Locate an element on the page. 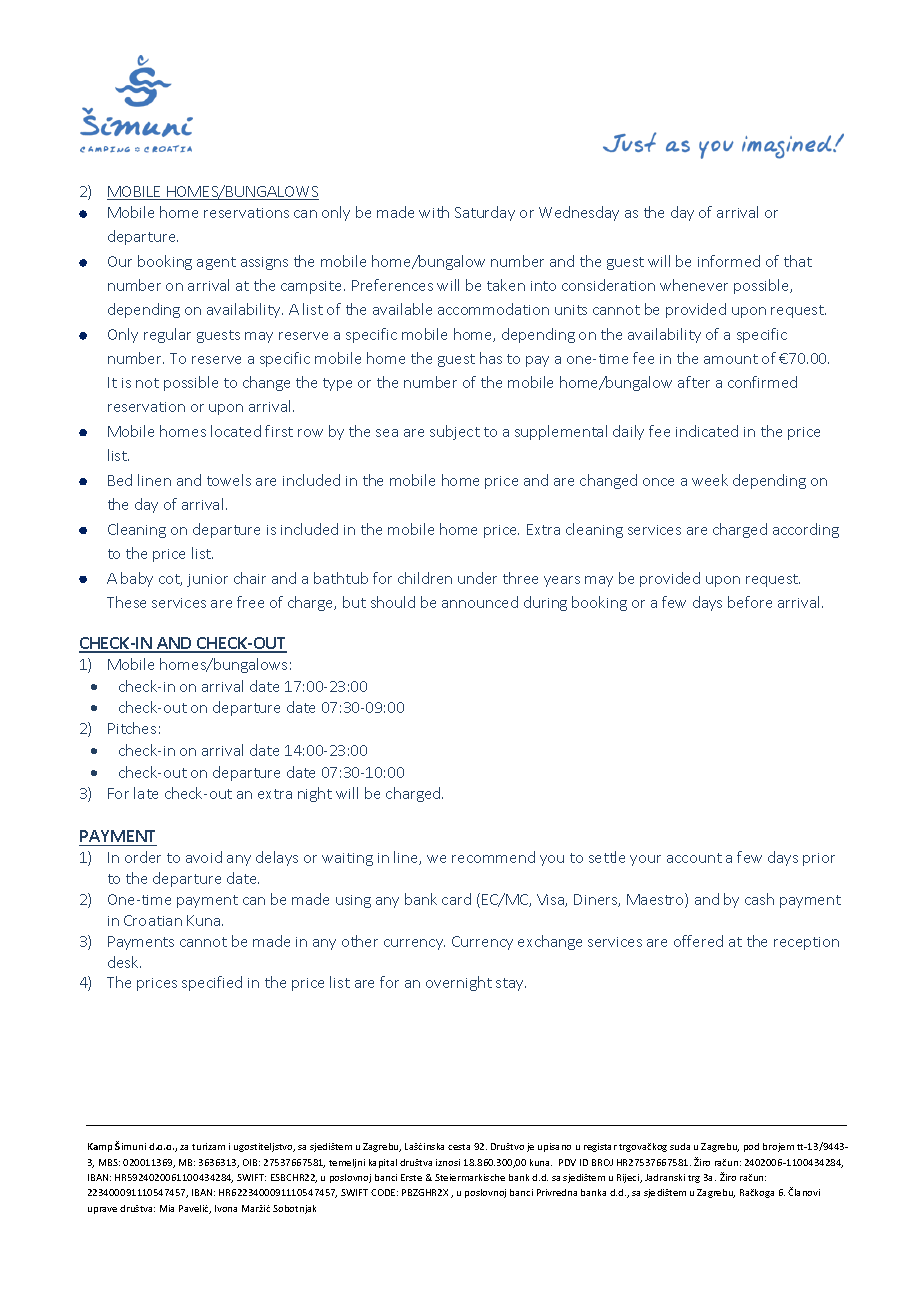 The image size is (924, 1308). Mia is located at coordinates (167, 1208).
